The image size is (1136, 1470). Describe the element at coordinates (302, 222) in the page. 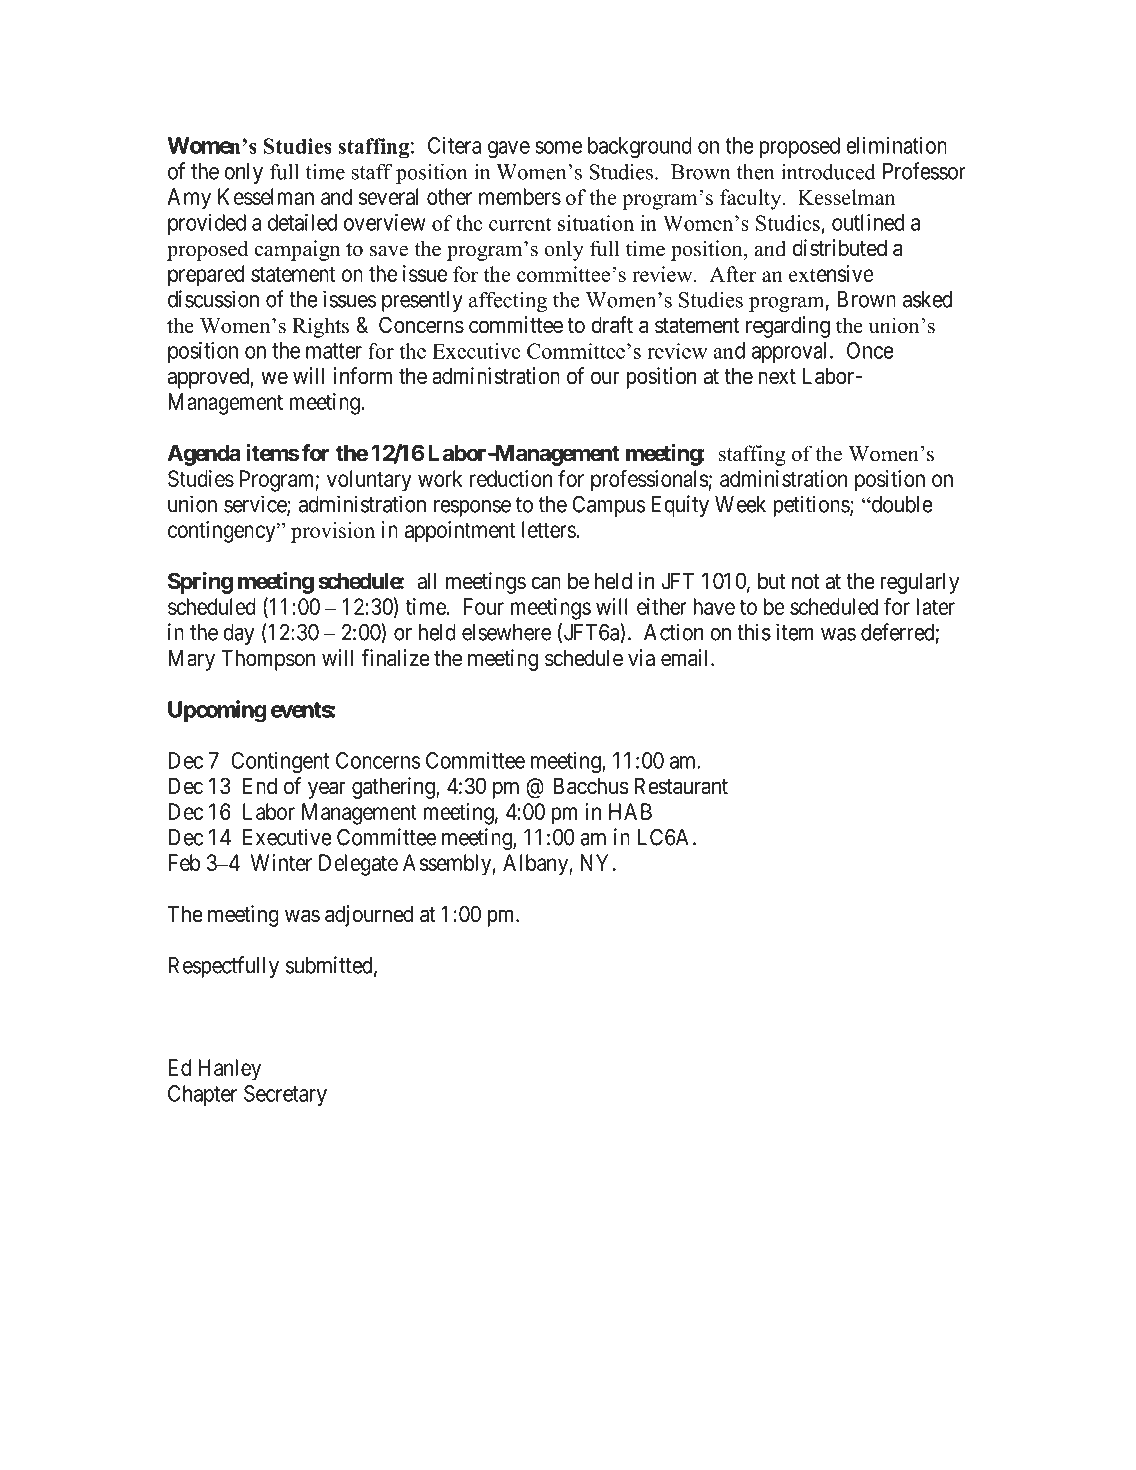

I see `detailed` at that location.
